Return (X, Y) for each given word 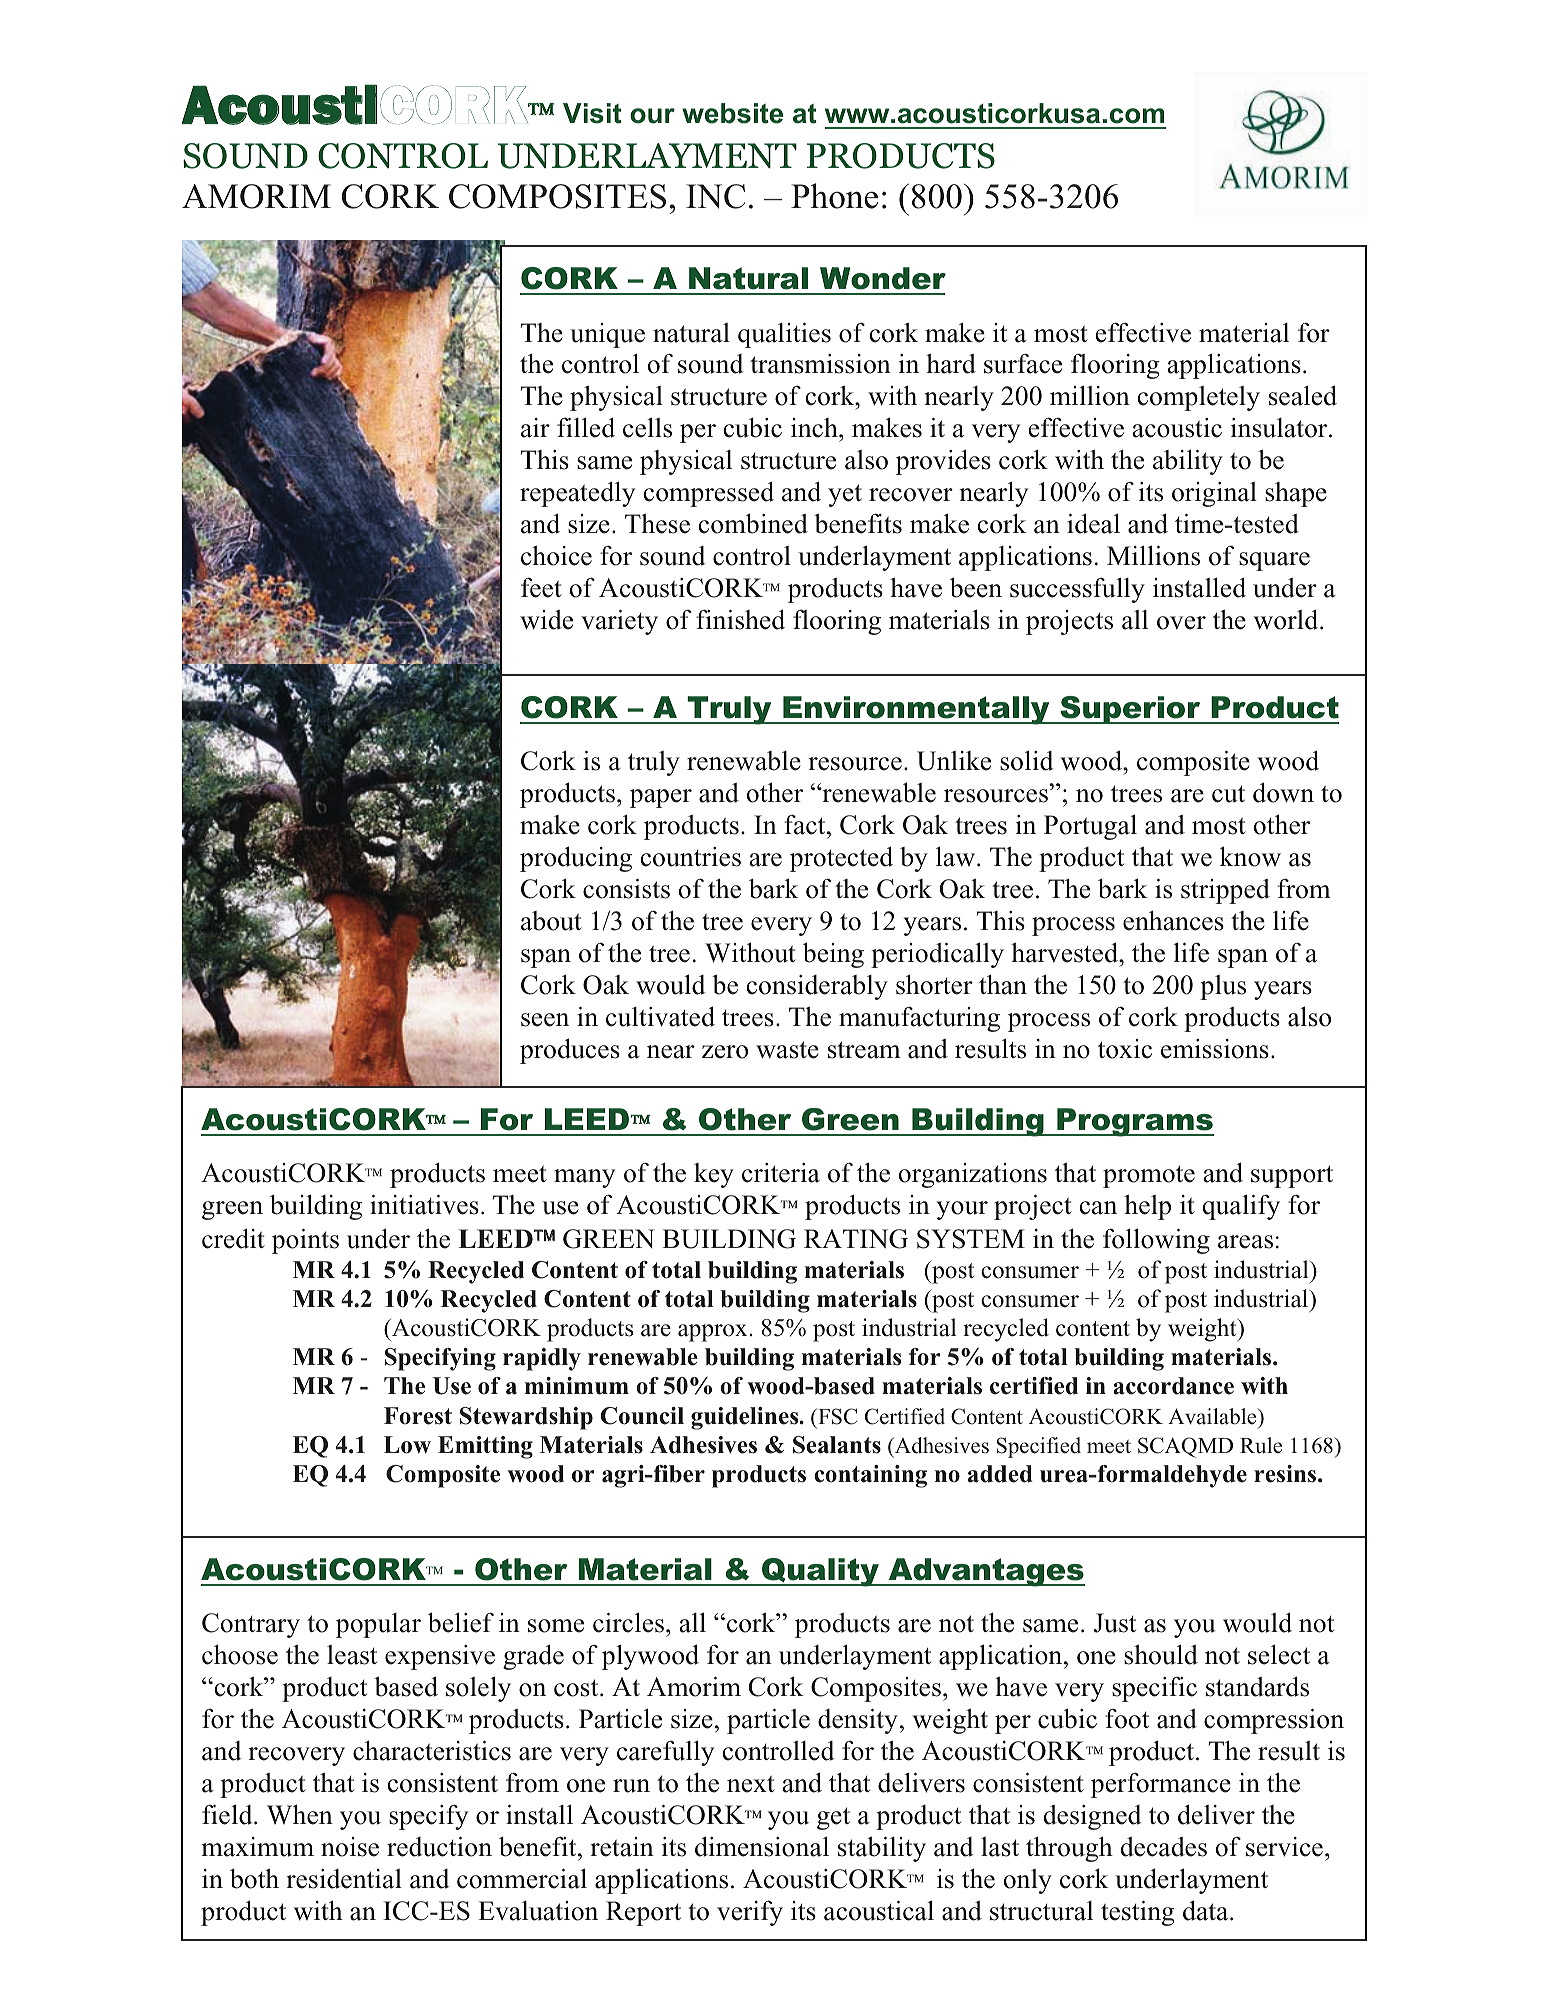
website (732, 113)
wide (546, 620)
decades (1163, 1847)
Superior (1130, 710)
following (1156, 1241)
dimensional (762, 1846)
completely (1198, 398)
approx (714, 1333)
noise (350, 1847)
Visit (592, 113)
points (305, 1241)
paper (661, 798)
